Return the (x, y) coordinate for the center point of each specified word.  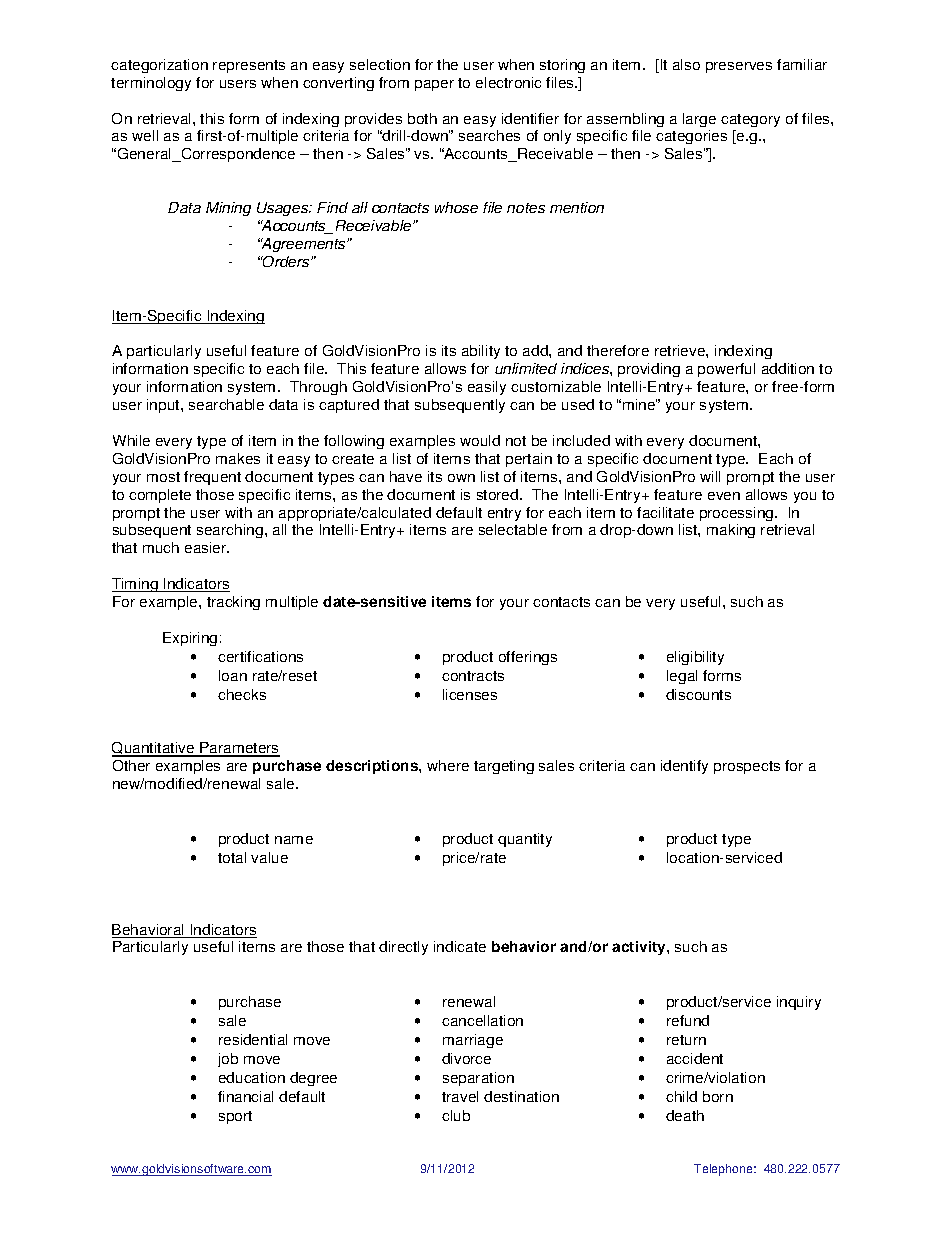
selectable (513, 529)
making (731, 531)
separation (478, 1079)
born (718, 1096)
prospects (747, 767)
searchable (226, 404)
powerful (726, 370)
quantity (525, 840)
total (232, 857)
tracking (233, 603)
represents (249, 66)
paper (434, 85)
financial (245, 1096)
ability (481, 352)
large (699, 120)
